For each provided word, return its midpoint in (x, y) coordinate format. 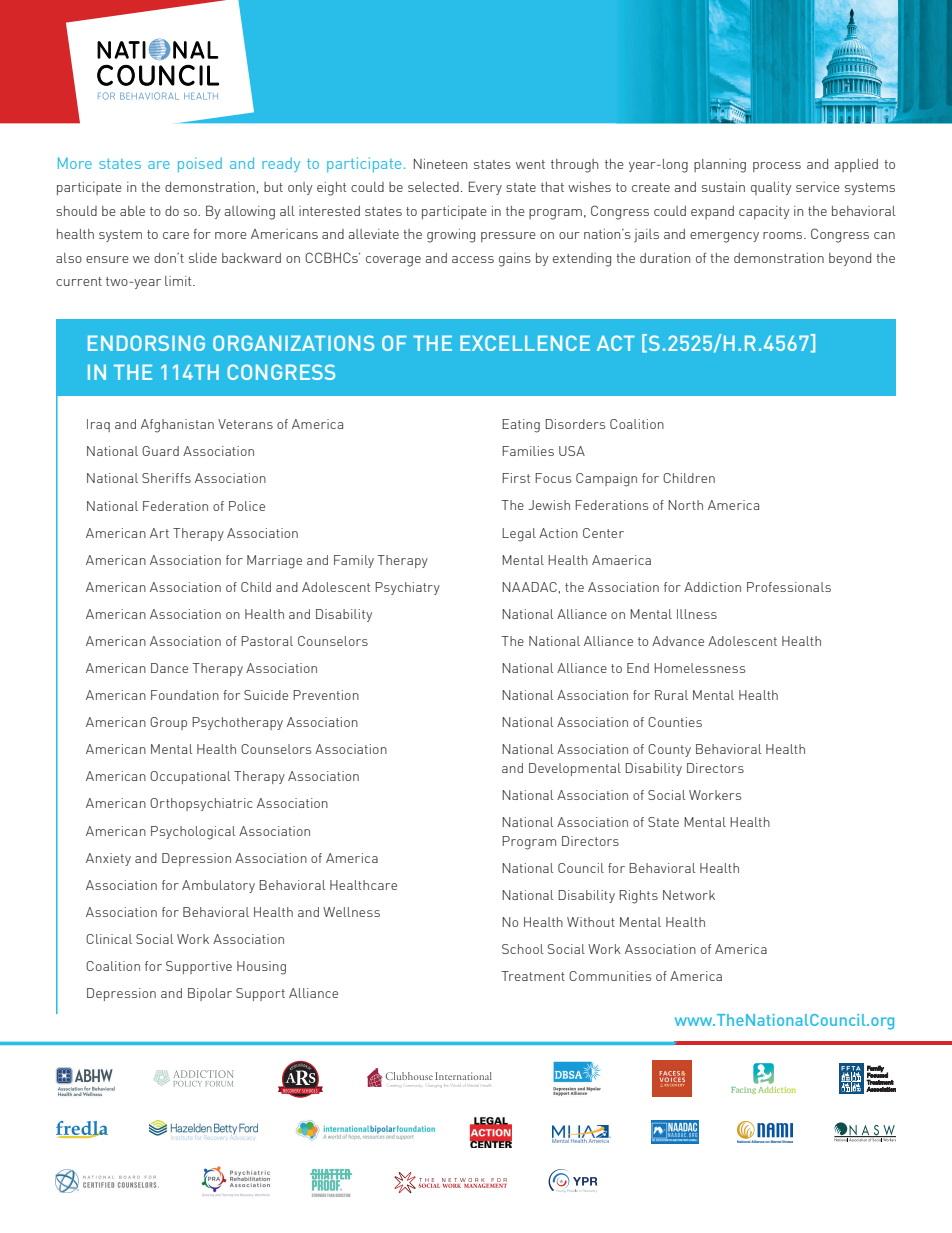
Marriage (274, 562)
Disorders (575, 424)
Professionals (789, 587)
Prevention (326, 695)
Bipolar (210, 994)
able (132, 211)
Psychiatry (407, 588)
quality (771, 188)
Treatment (533, 976)
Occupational (190, 777)
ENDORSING (146, 343)
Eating (521, 426)
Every (485, 188)
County (669, 750)
